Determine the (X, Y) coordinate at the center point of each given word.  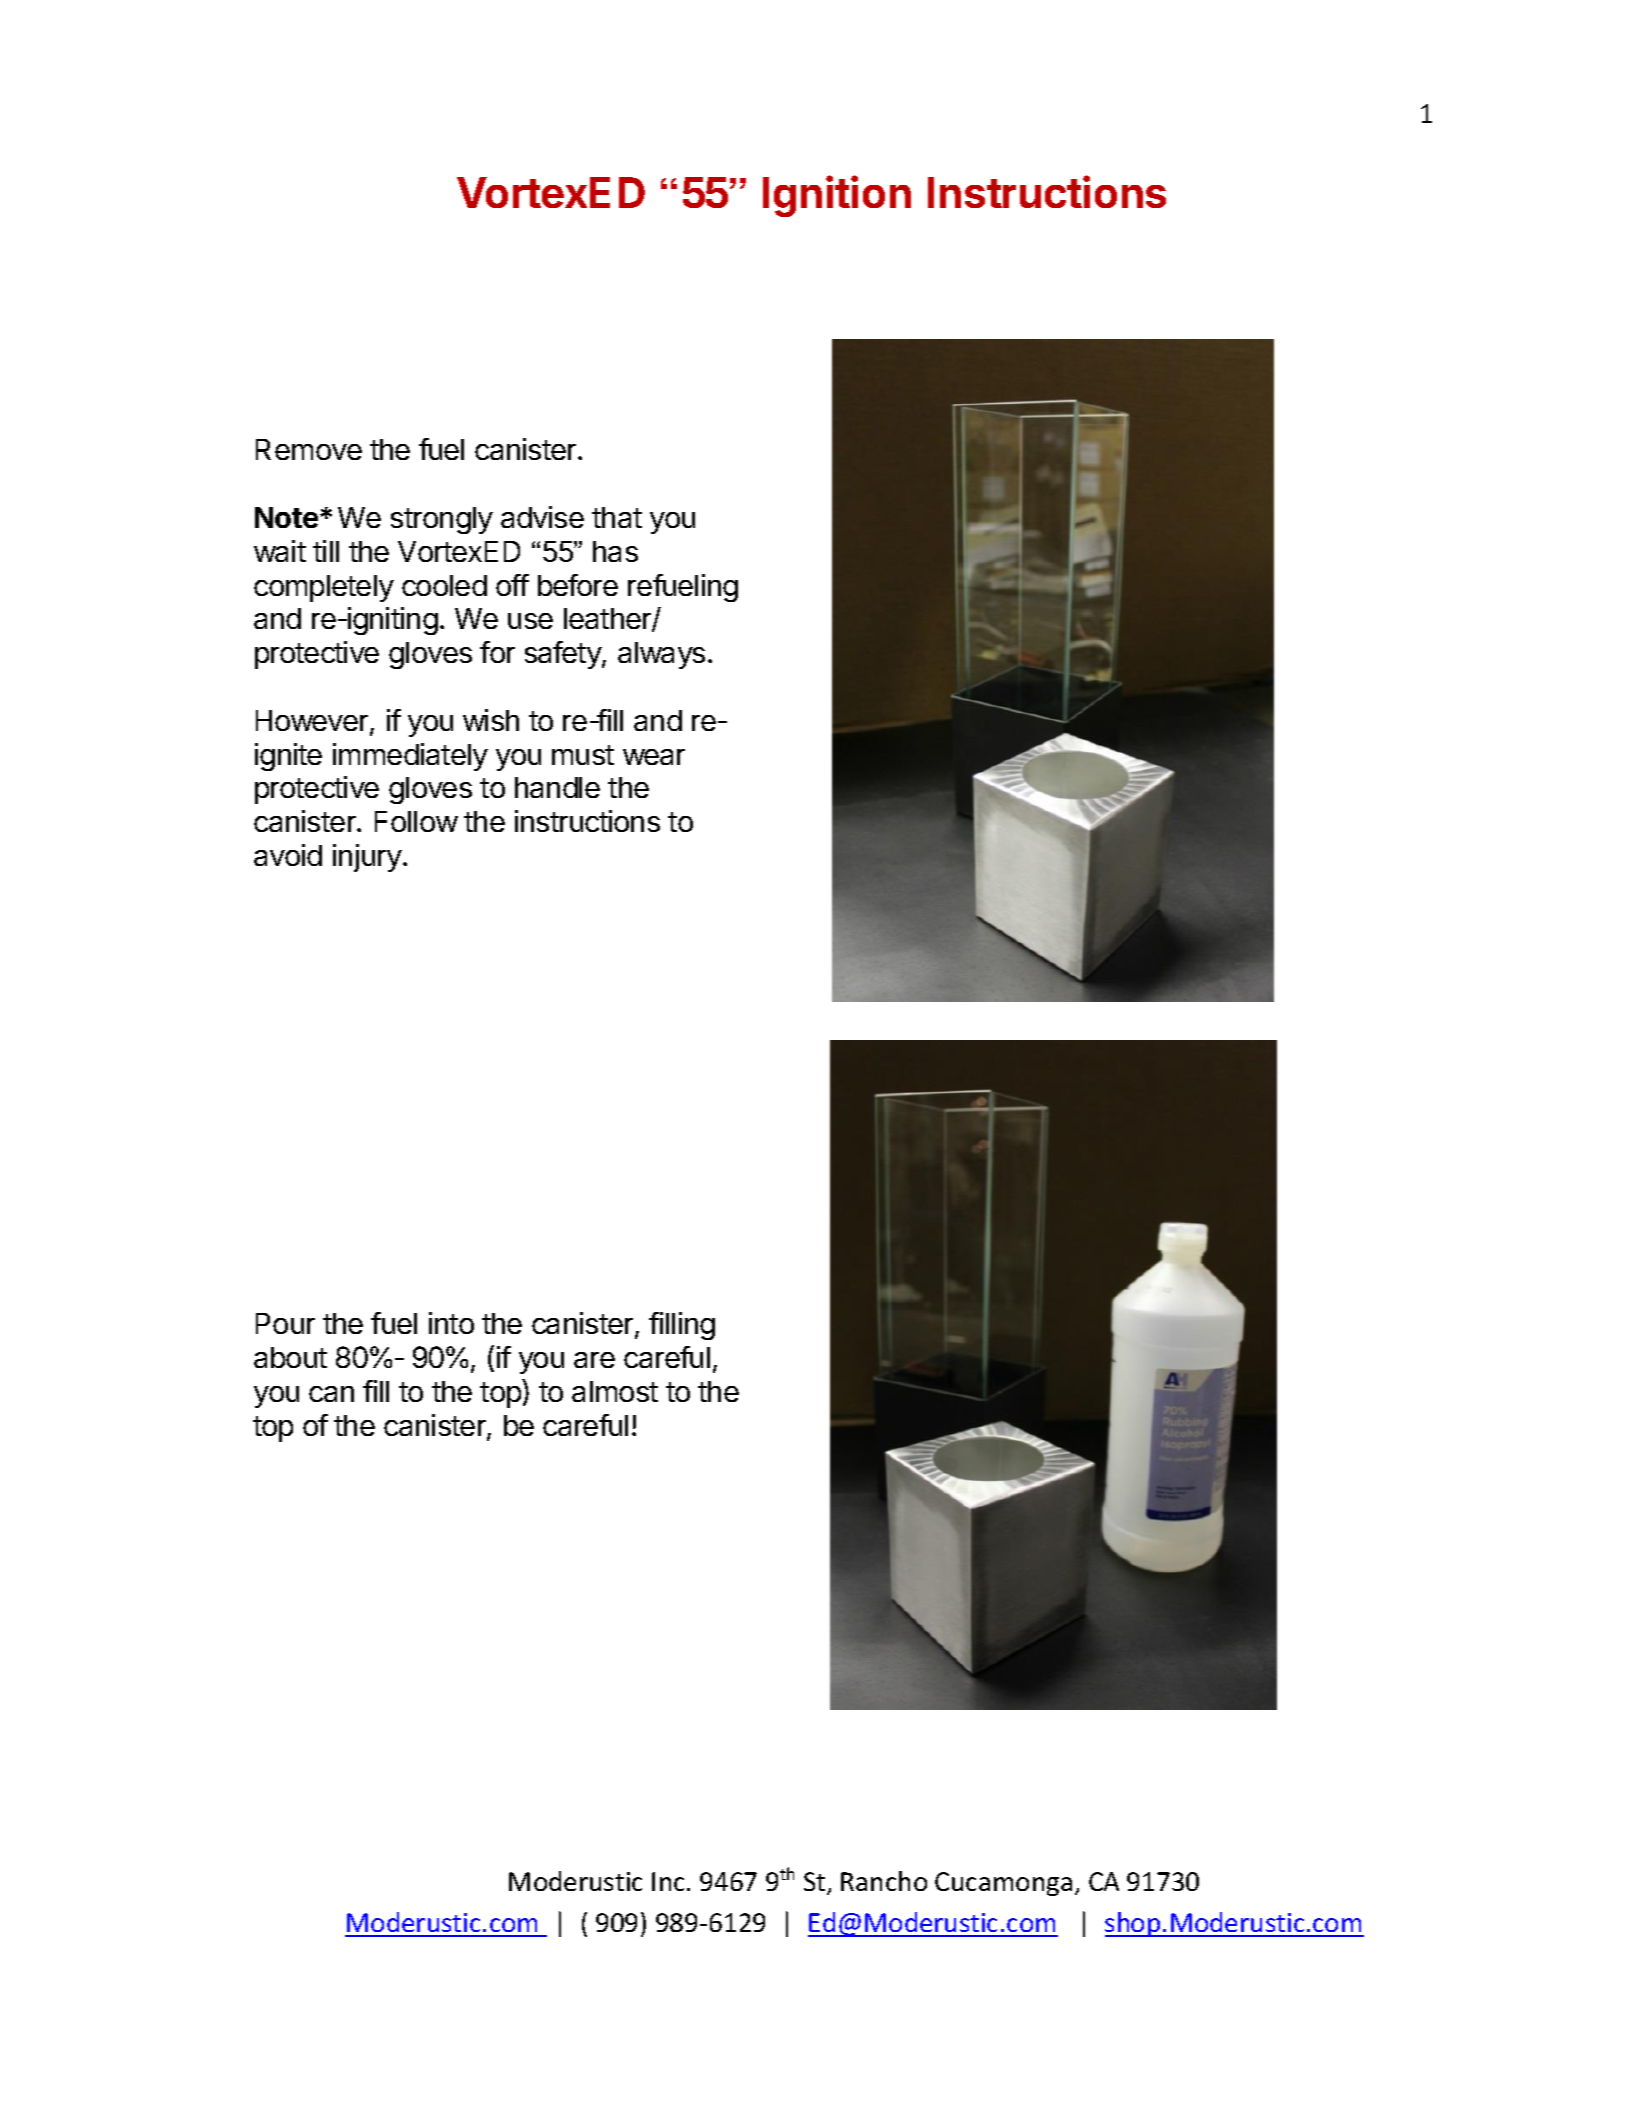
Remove (309, 449)
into (451, 1323)
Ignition (837, 196)
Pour (285, 1323)
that (617, 517)
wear (654, 757)
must (583, 755)
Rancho (884, 1881)
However (313, 722)
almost (615, 1391)
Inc (670, 1881)
